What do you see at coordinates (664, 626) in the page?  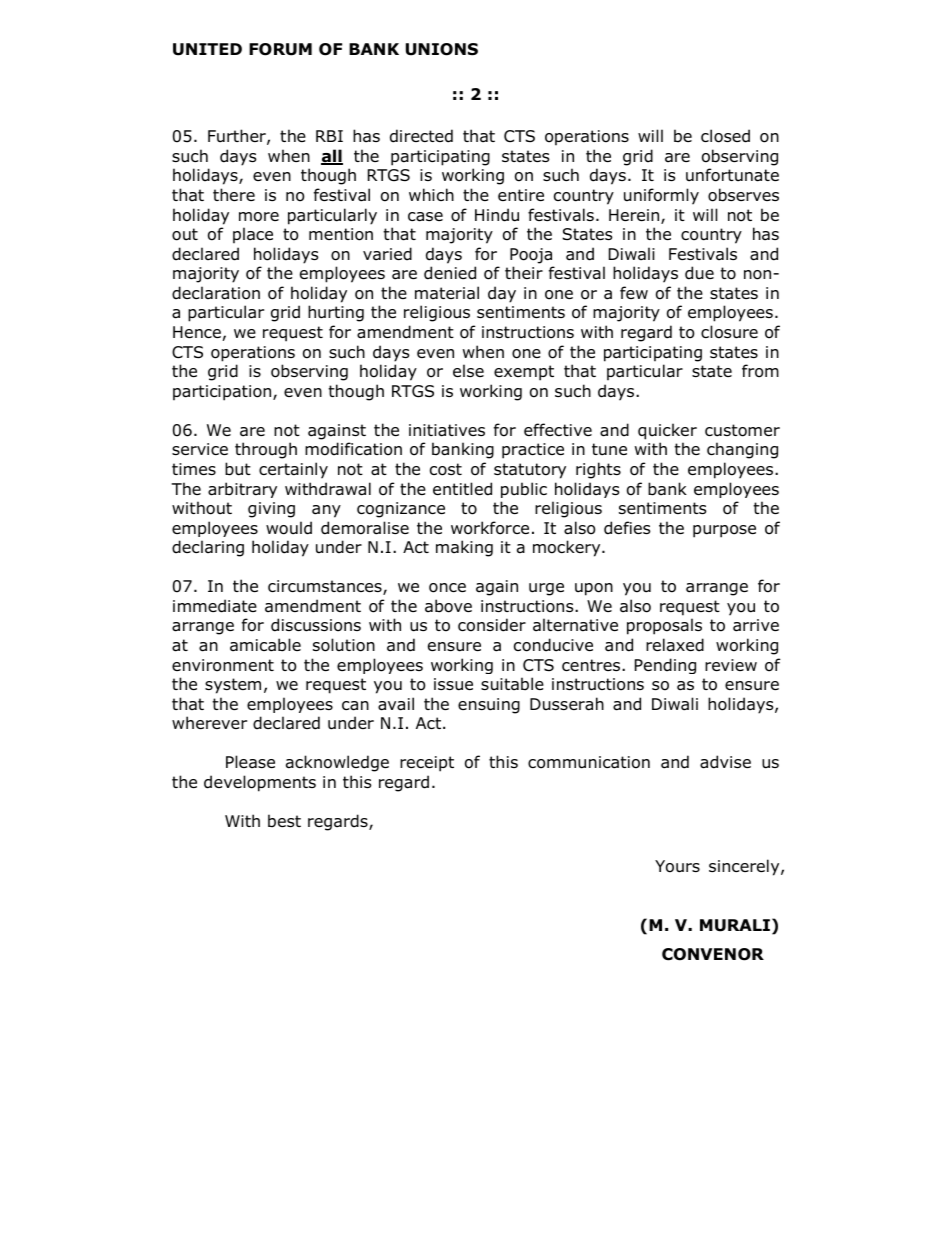 I see `proposals` at bounding box center [664, 626].
